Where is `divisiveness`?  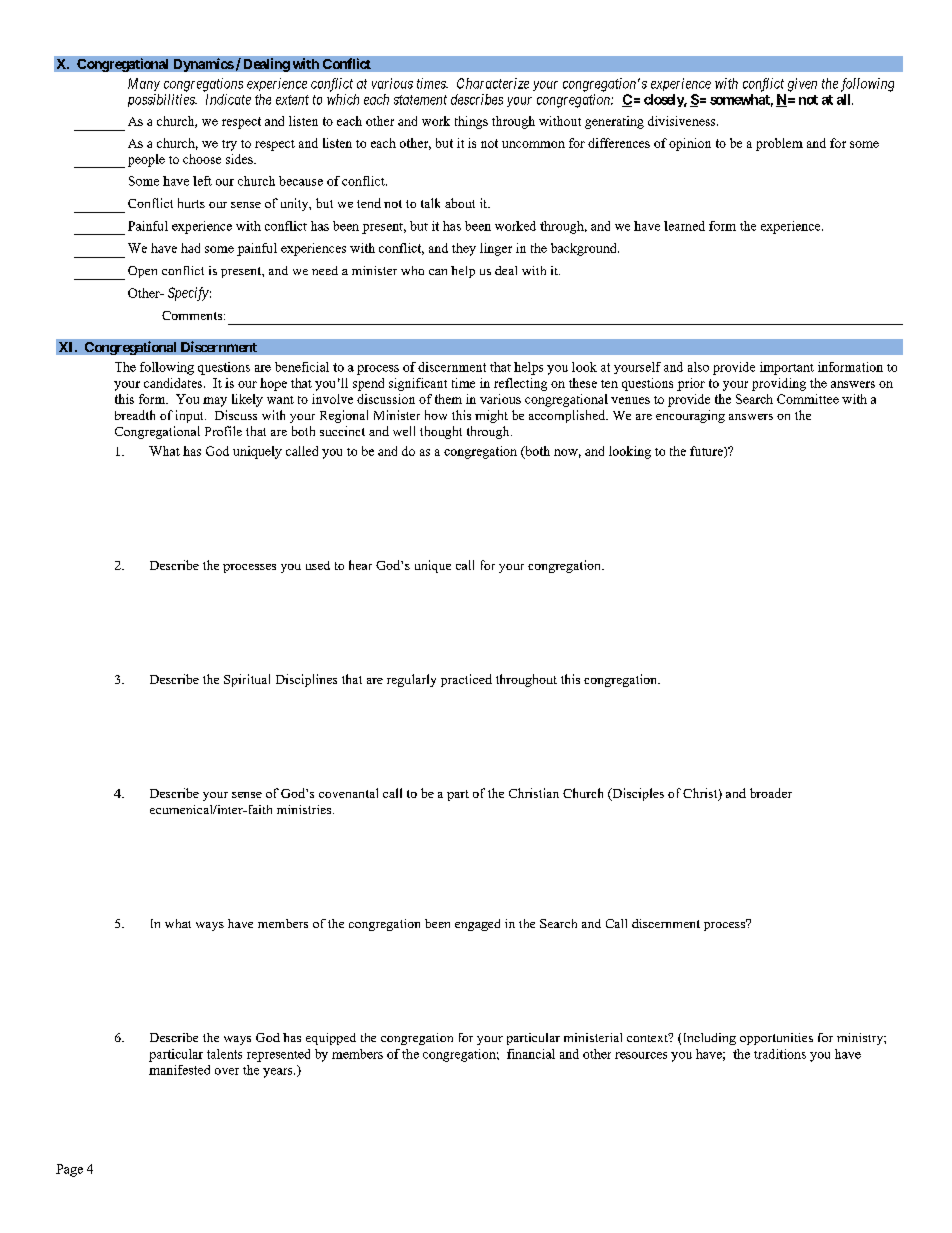 divisiveness is located at coordinates (683, 121).
